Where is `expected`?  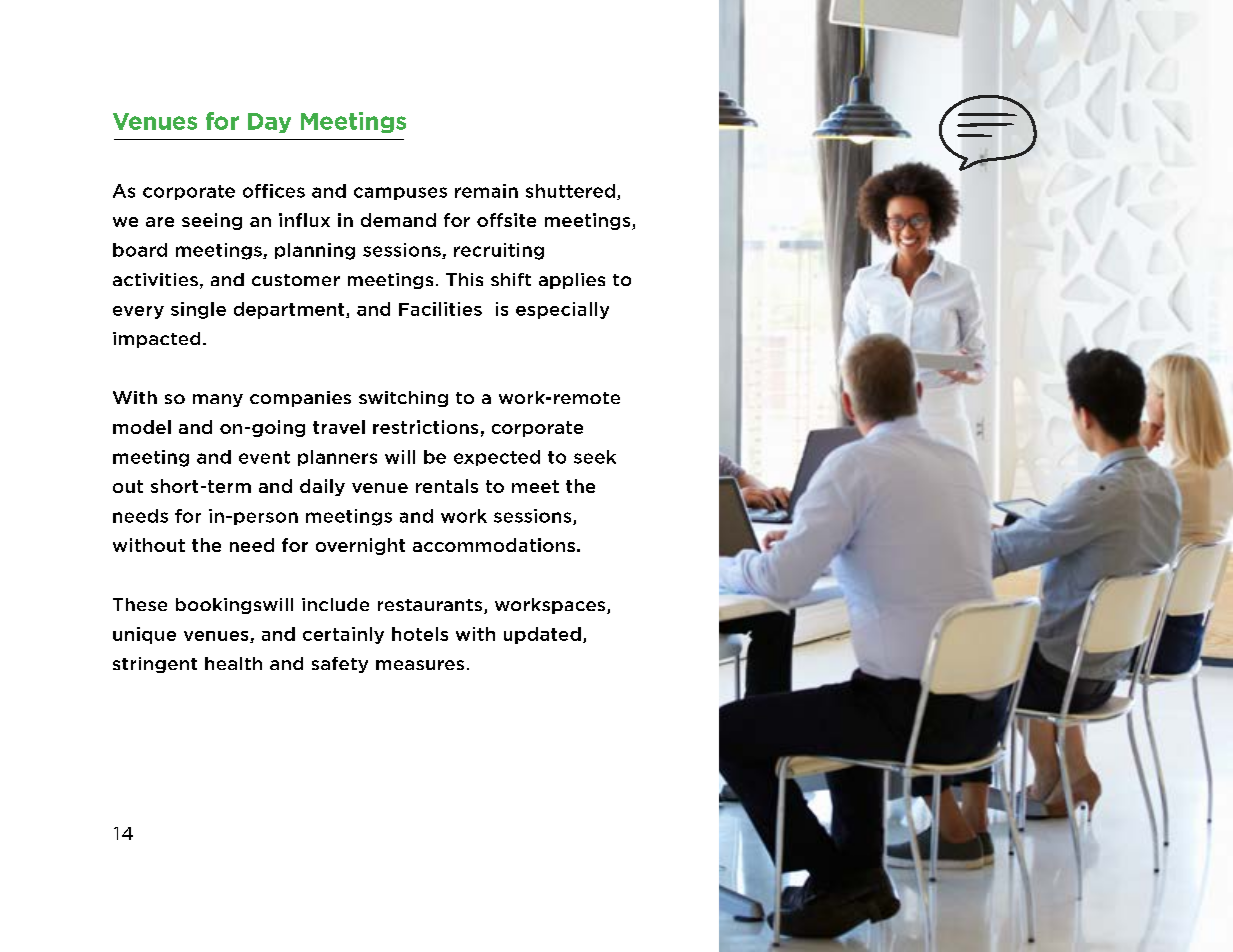 expected is located at coordinates (497, 458).
